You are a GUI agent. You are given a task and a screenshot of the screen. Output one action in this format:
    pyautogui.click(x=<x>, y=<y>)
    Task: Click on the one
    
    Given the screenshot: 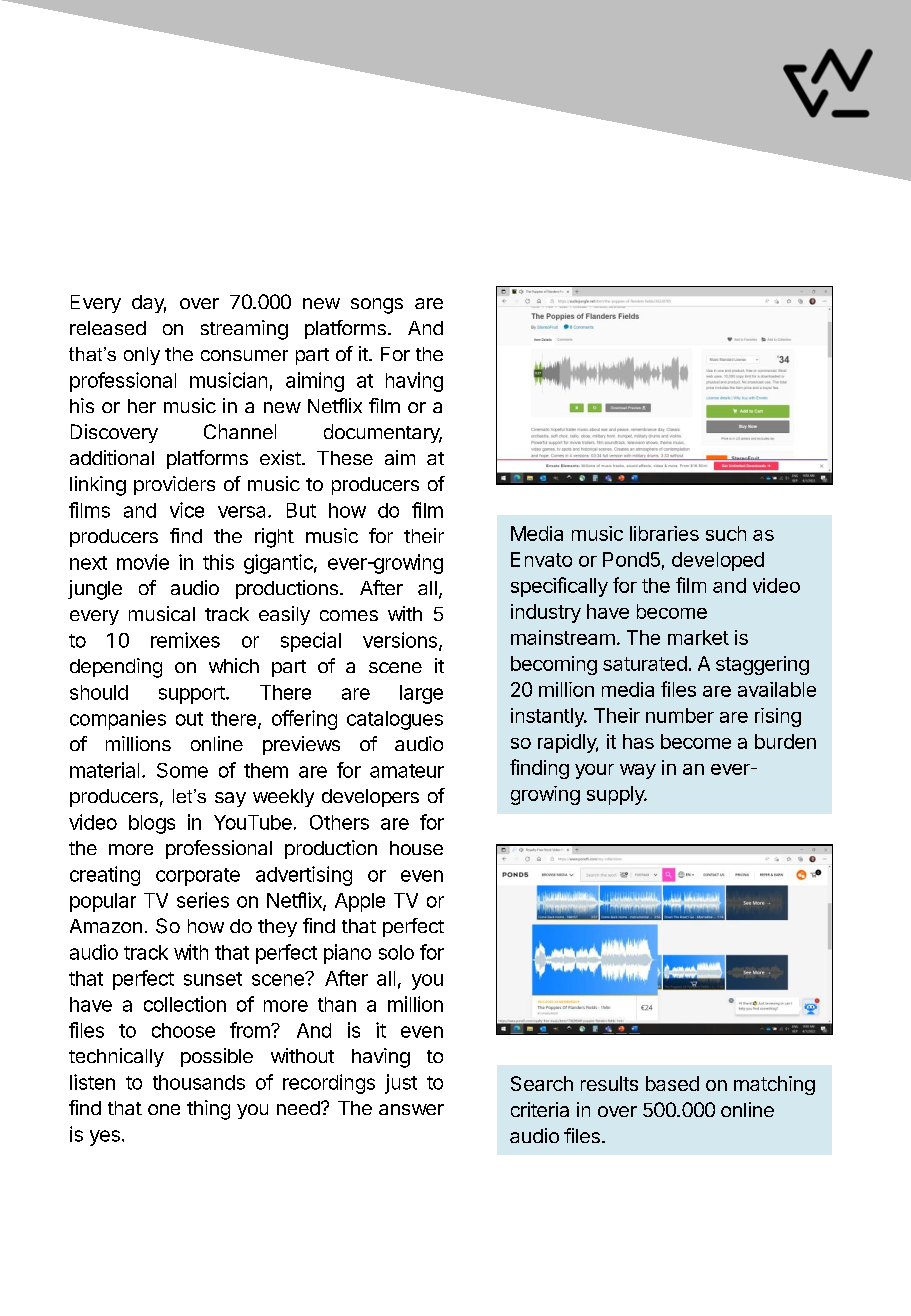 What is the action you would take?
    pyautogui.click(x=164, y=1109)
